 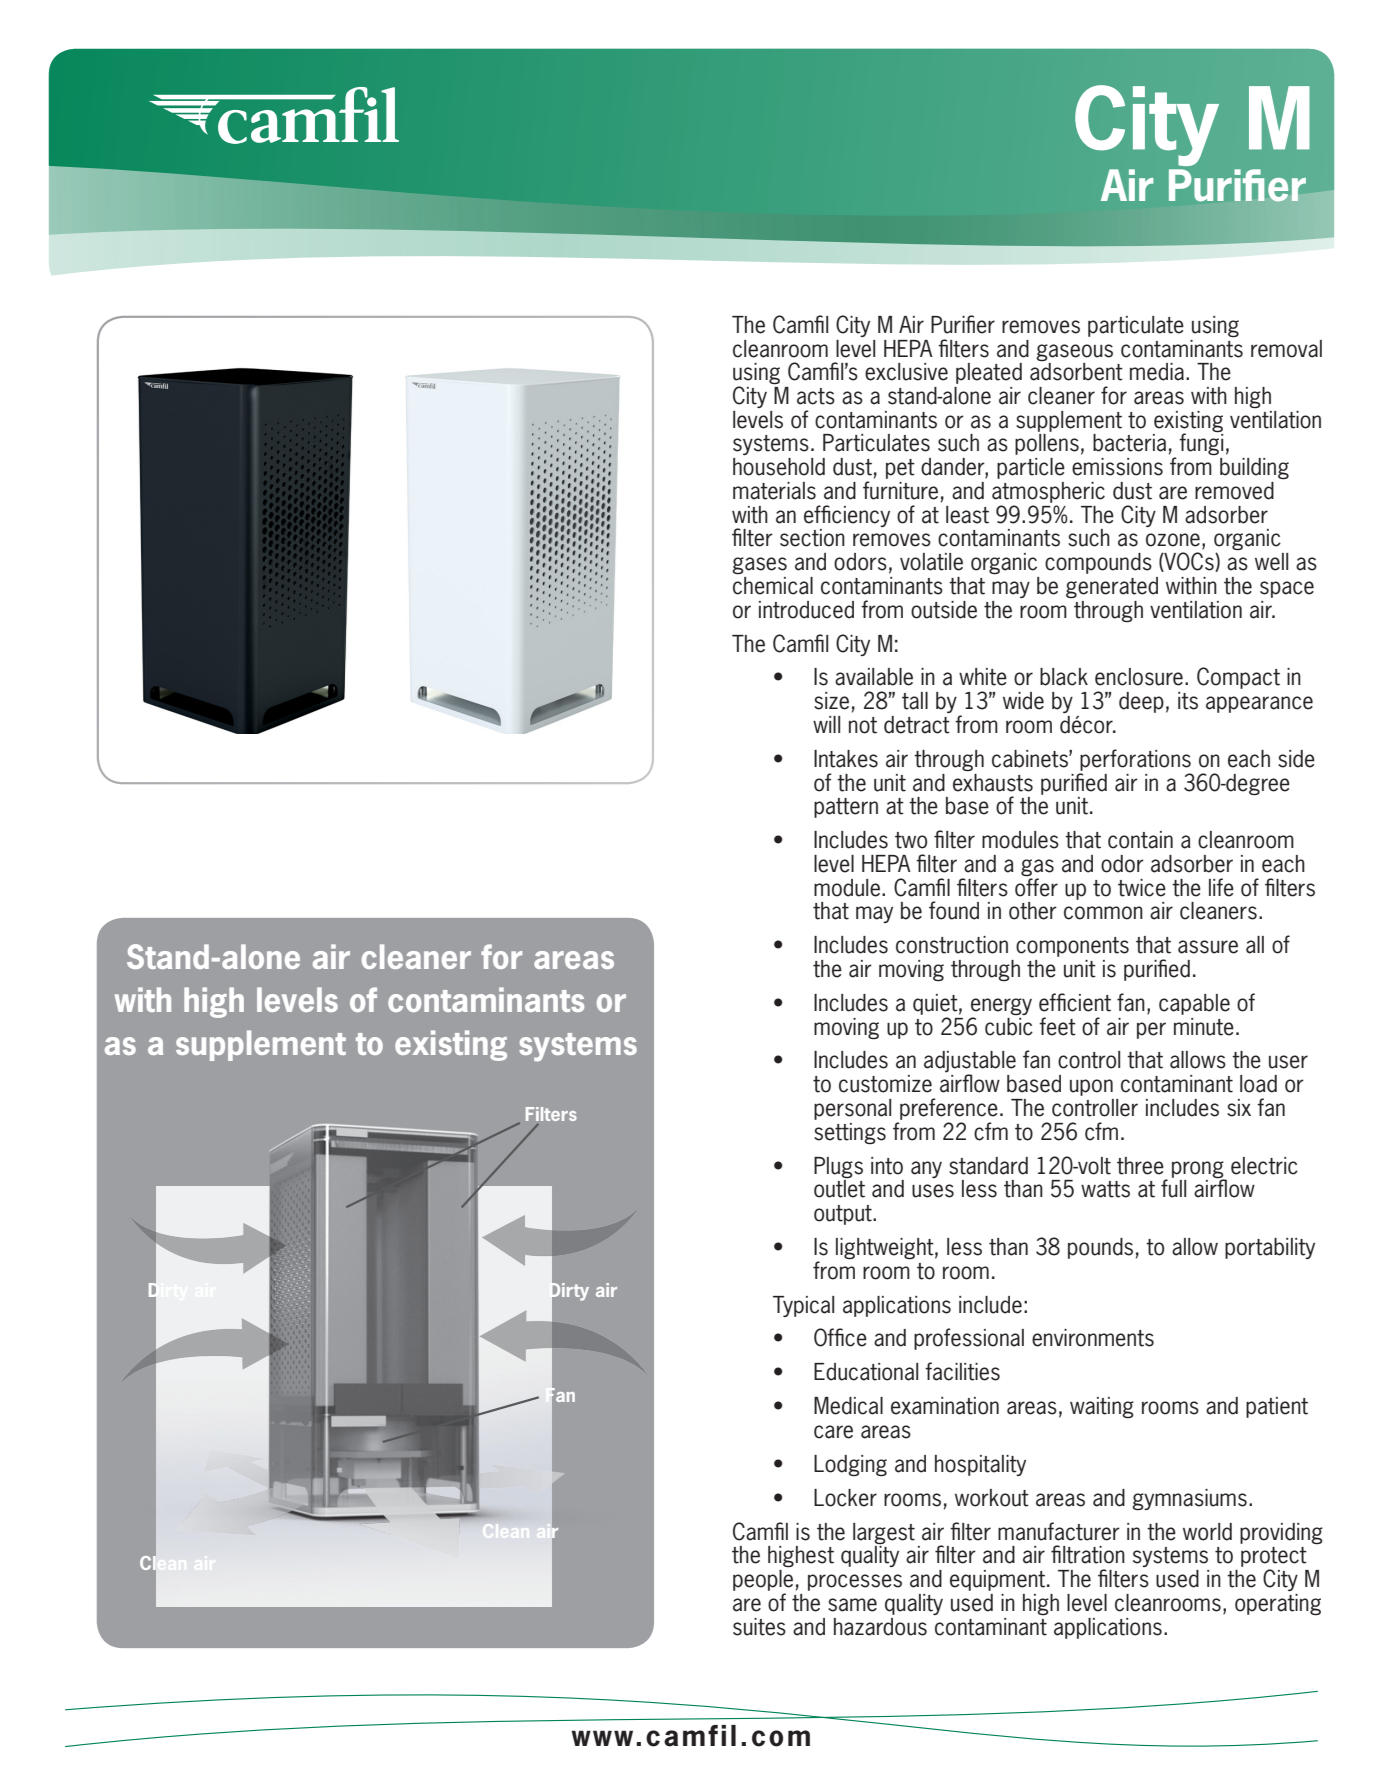 I want to click on processes, so click(x=855, y=1582).
